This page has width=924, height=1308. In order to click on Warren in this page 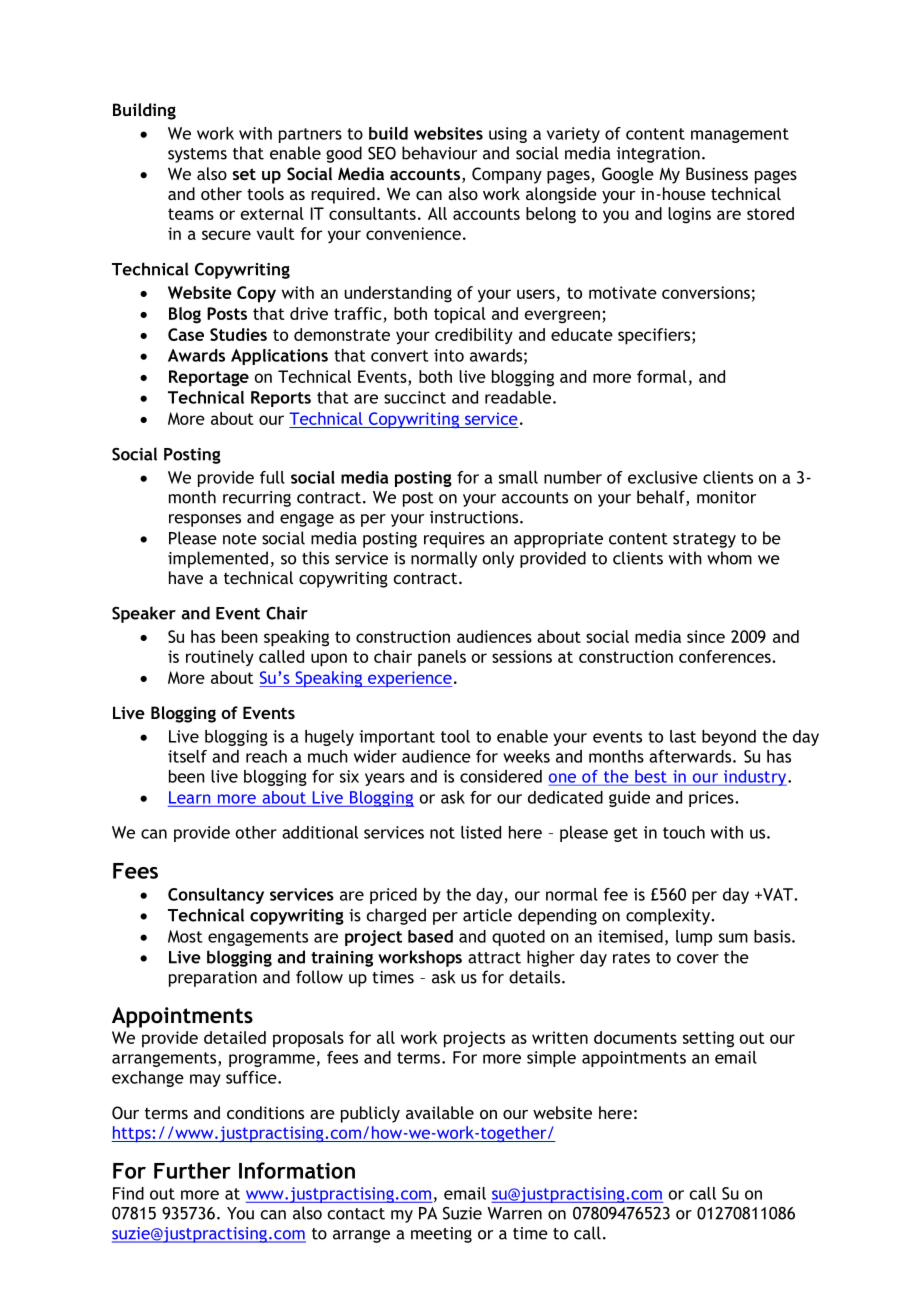, I will do `click(514, 1213)`.
